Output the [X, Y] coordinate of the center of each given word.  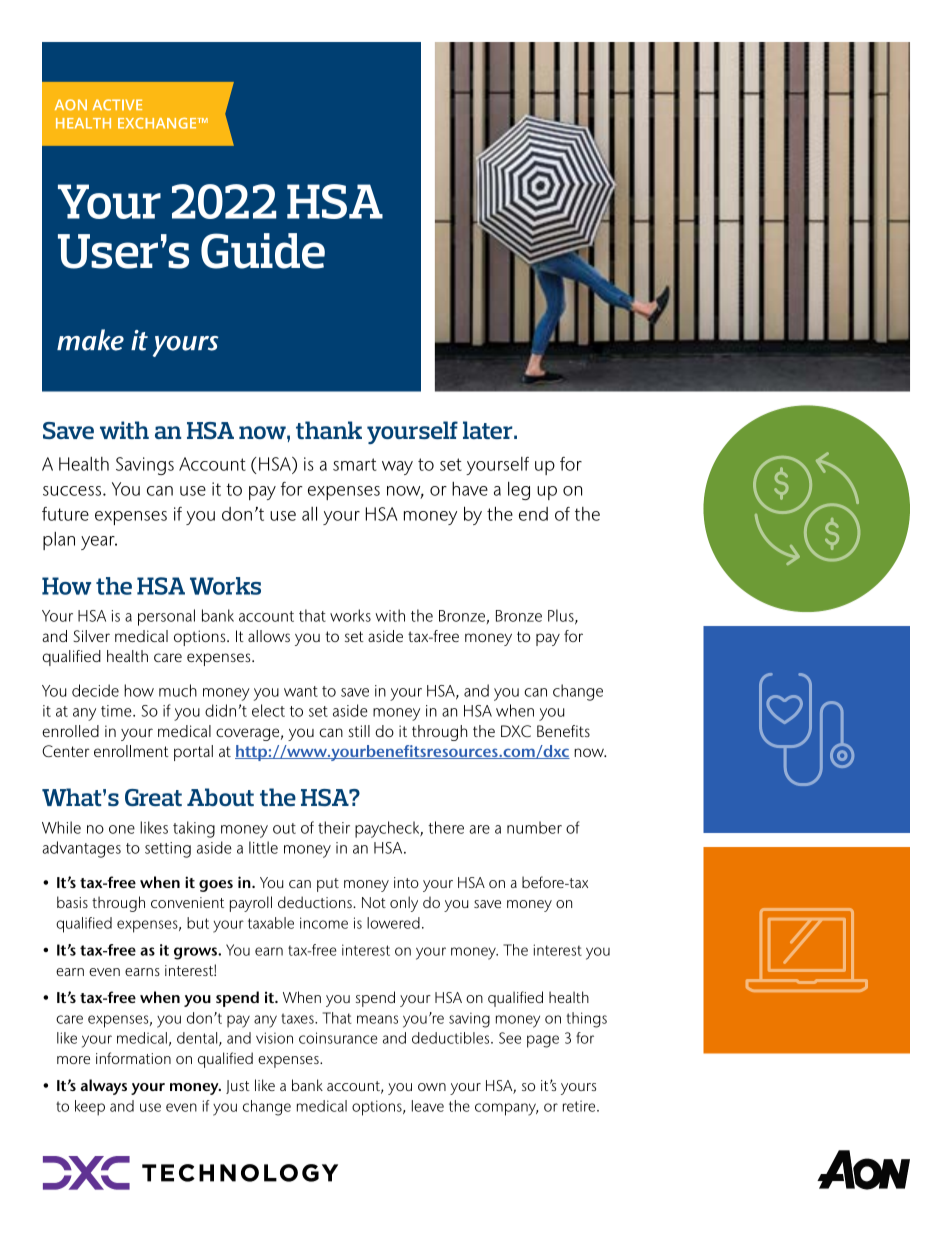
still [359, 731]
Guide [263, 251]
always [104, 1087]
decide [95, 690]
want [301, 691]
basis [72, 902]
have [470, 489]
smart [354, 464]
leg [519, 491]
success [73, 491]
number [534, 827]
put [328, 885]
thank [329, 430]
